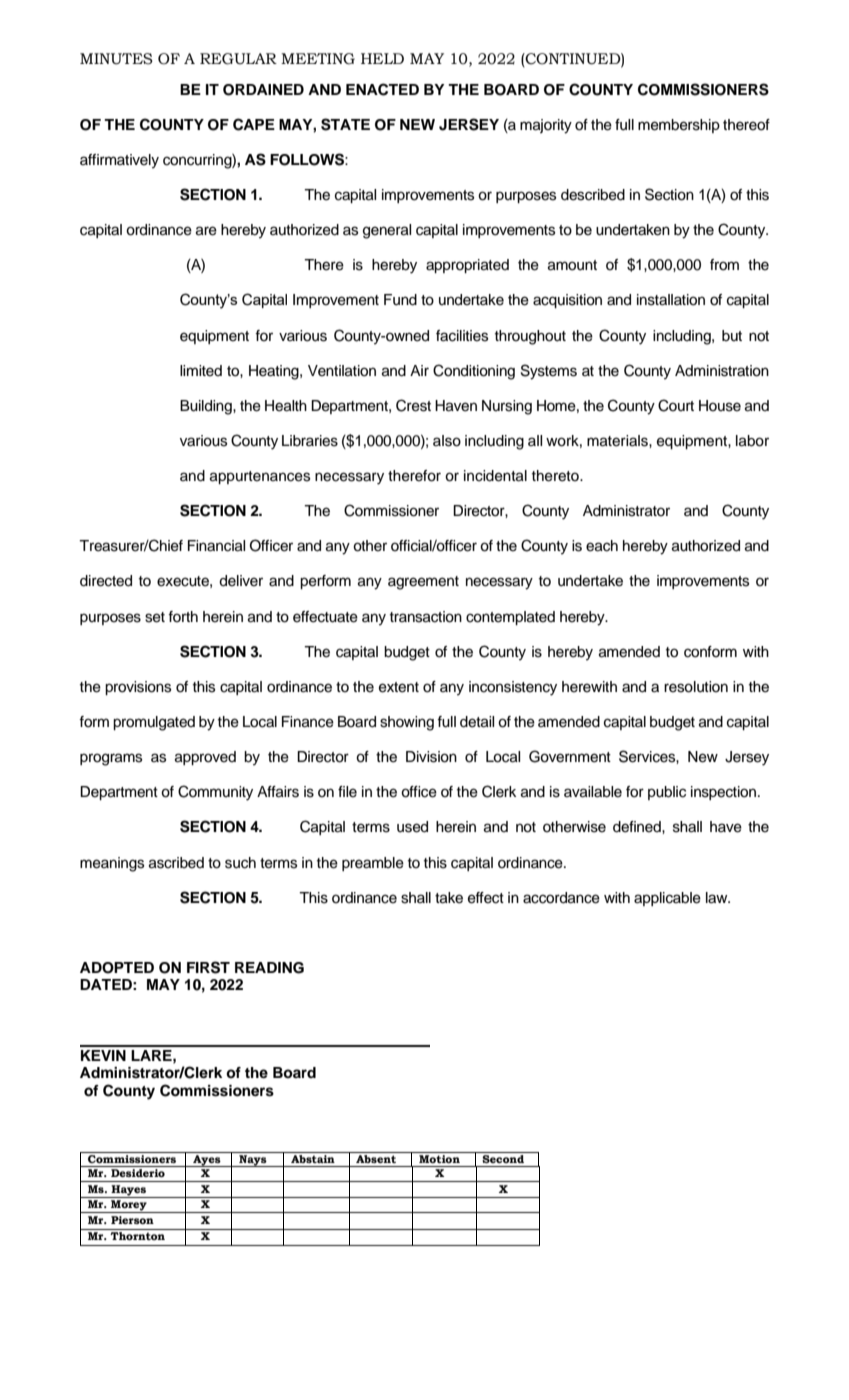 The width and height of the document is (849, 1400). What do you see at coordinates (382, 89) in the document?
I see `ENACTED` at bounding box center [382, 89].
